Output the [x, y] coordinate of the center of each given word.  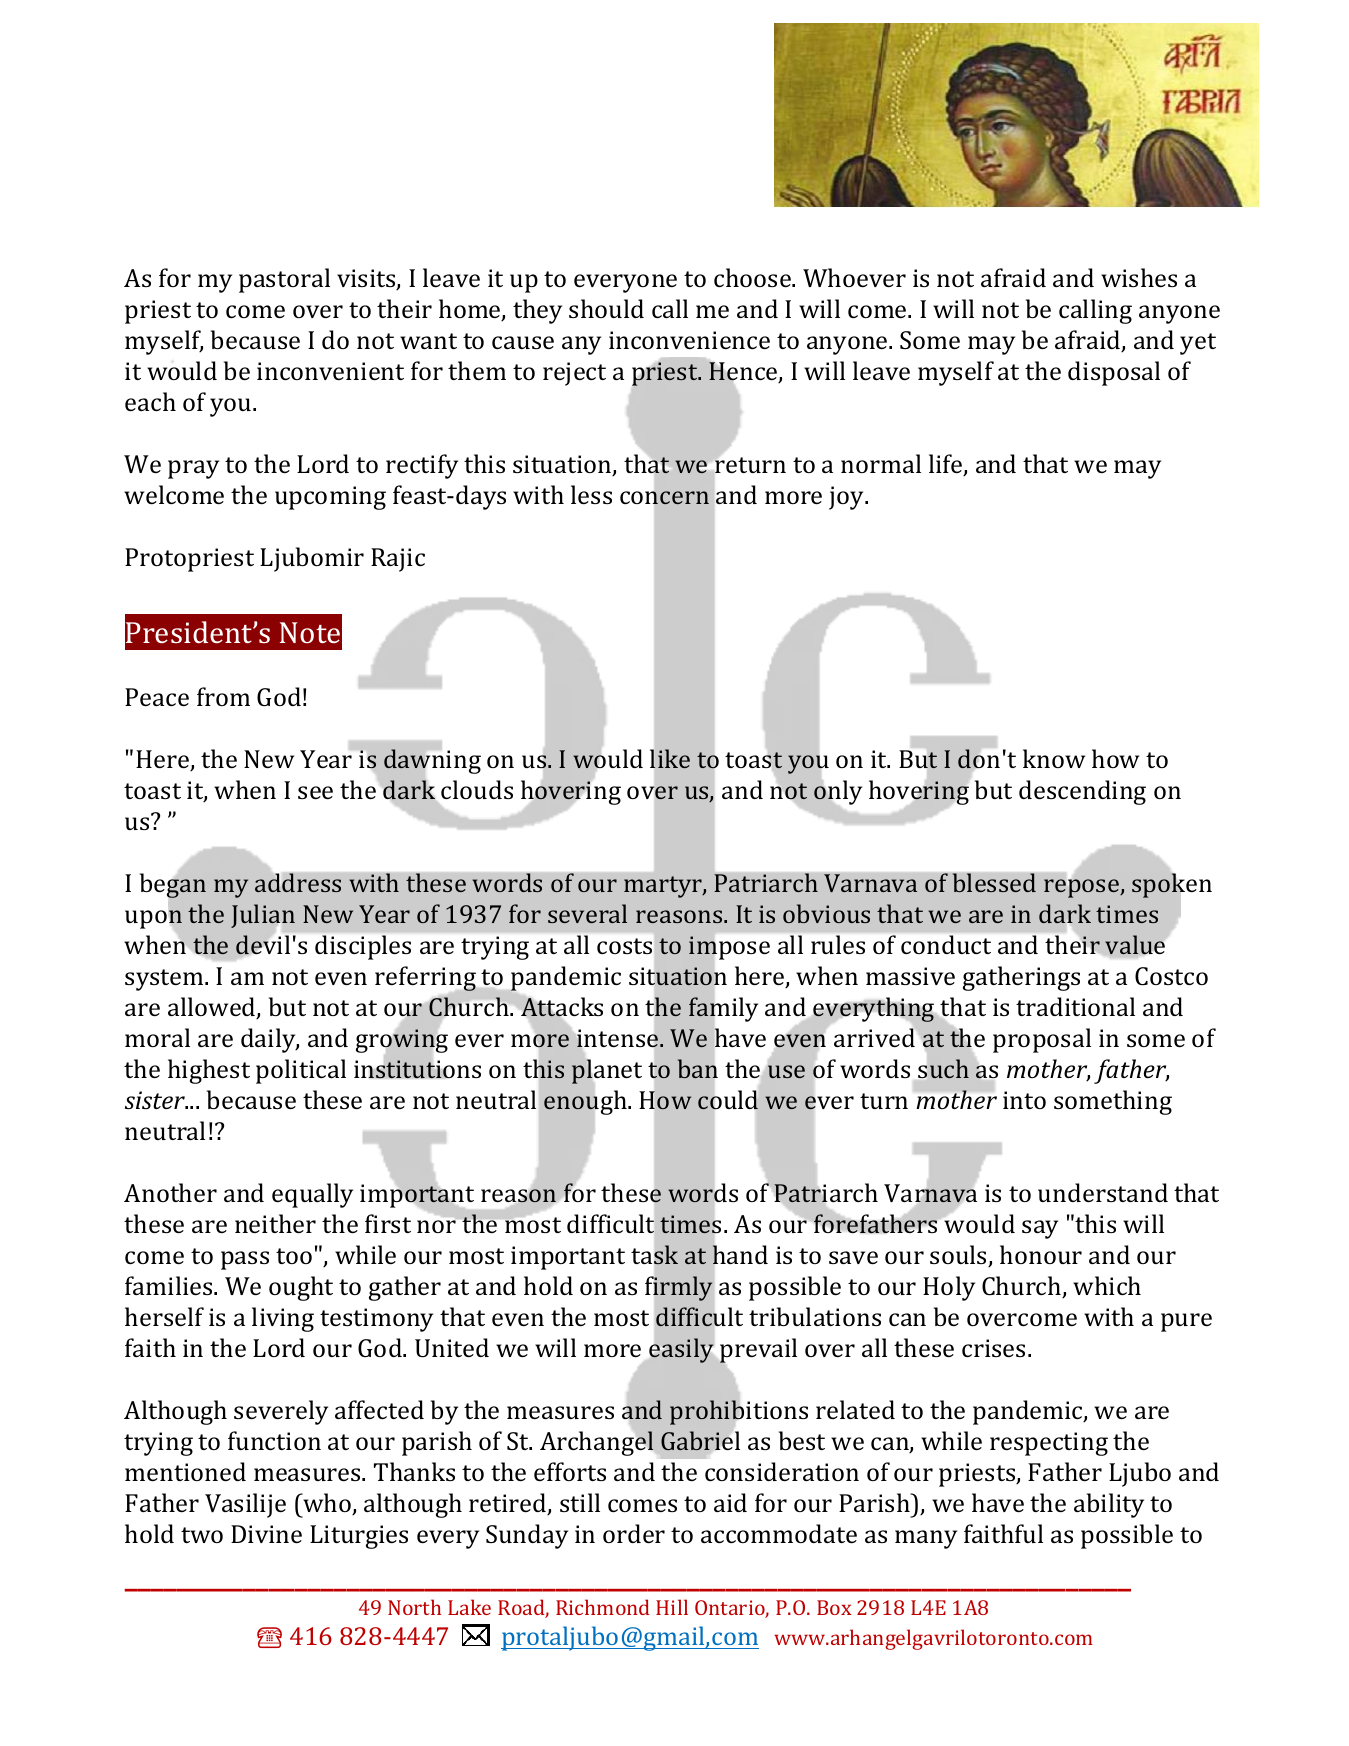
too [294, 1256]
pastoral [284, 280]
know [1054, 758]
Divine [266, 1534]
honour [1041, 1254]
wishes [1139, 277]
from [223, 696]
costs [624, 946]
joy [848, 498]
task [654, 1254]
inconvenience [689, 340]
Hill [672, 1607]
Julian [263, 917]
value [1135, 944]
